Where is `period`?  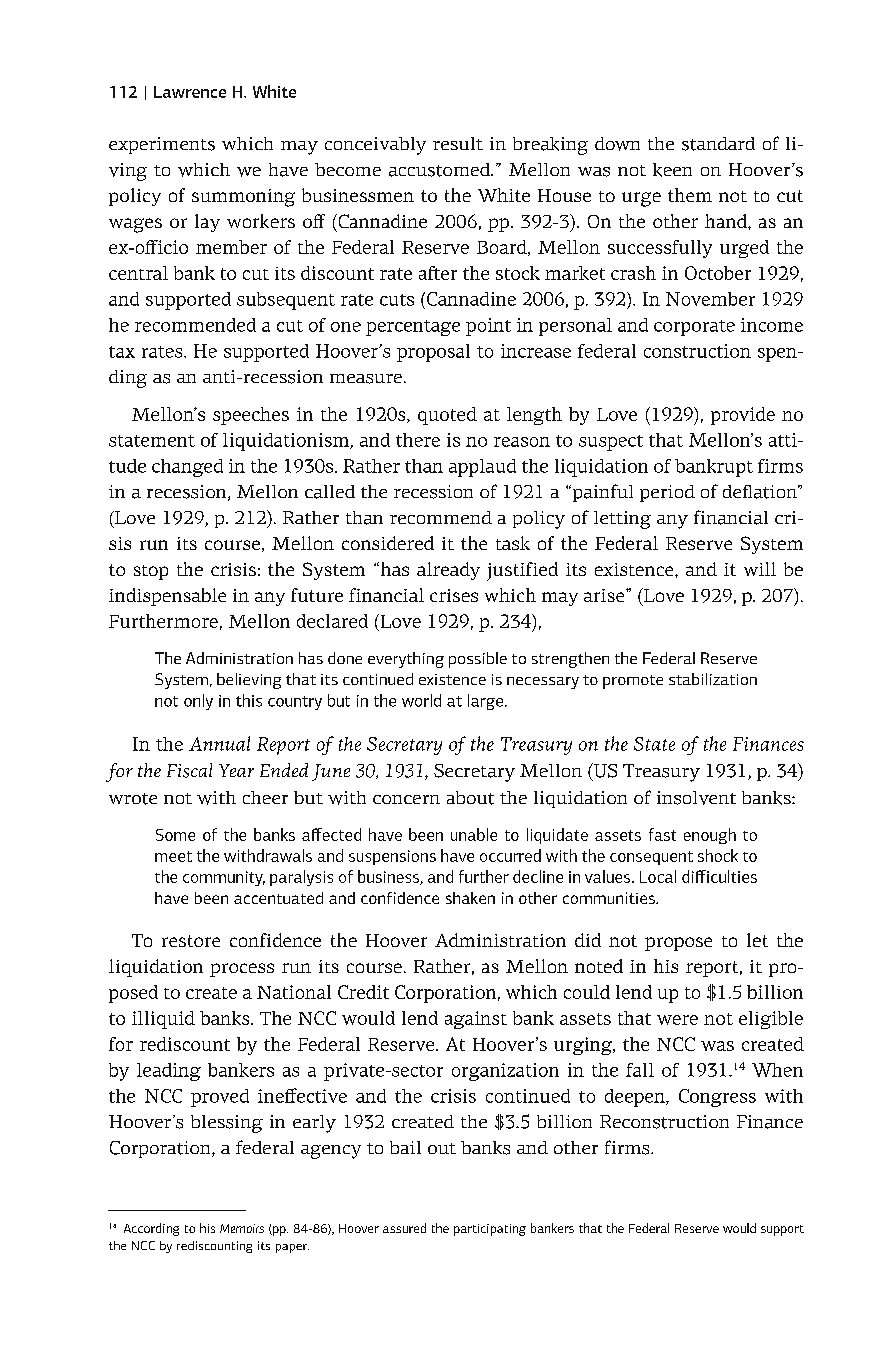 period is located at coordinates (667, 493).
